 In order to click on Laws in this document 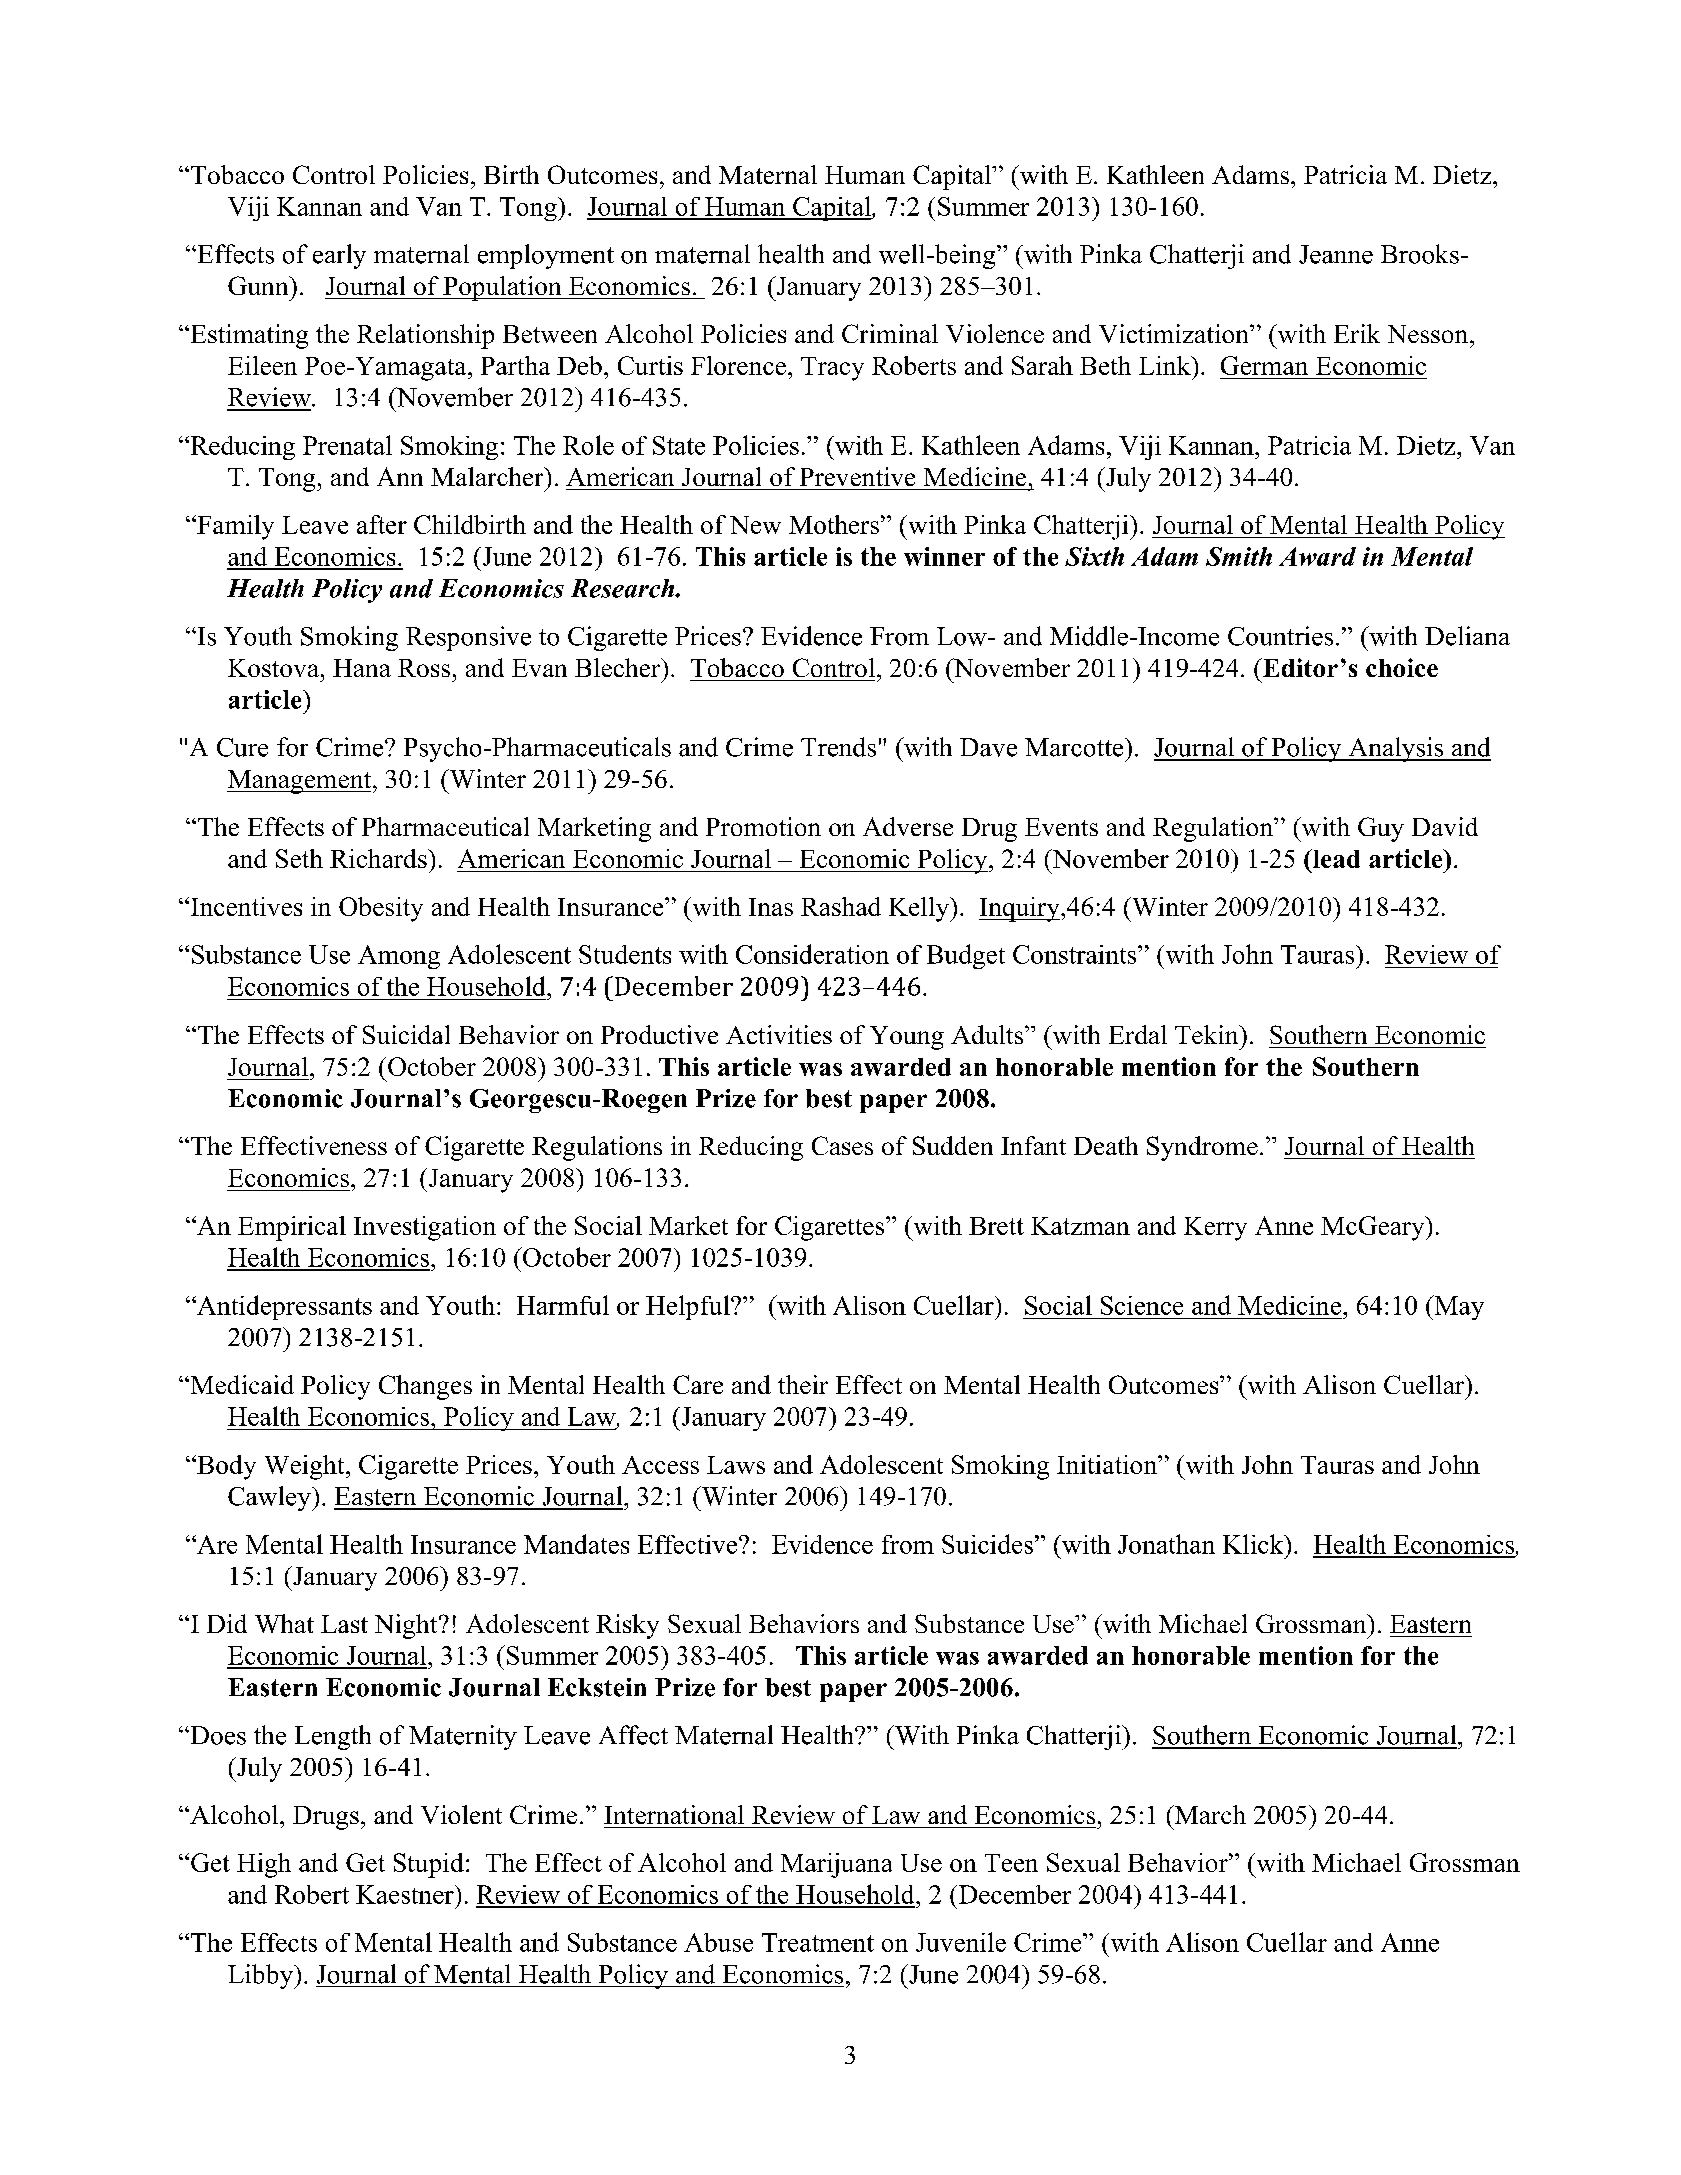, I will do `click(736, 1465)`.
